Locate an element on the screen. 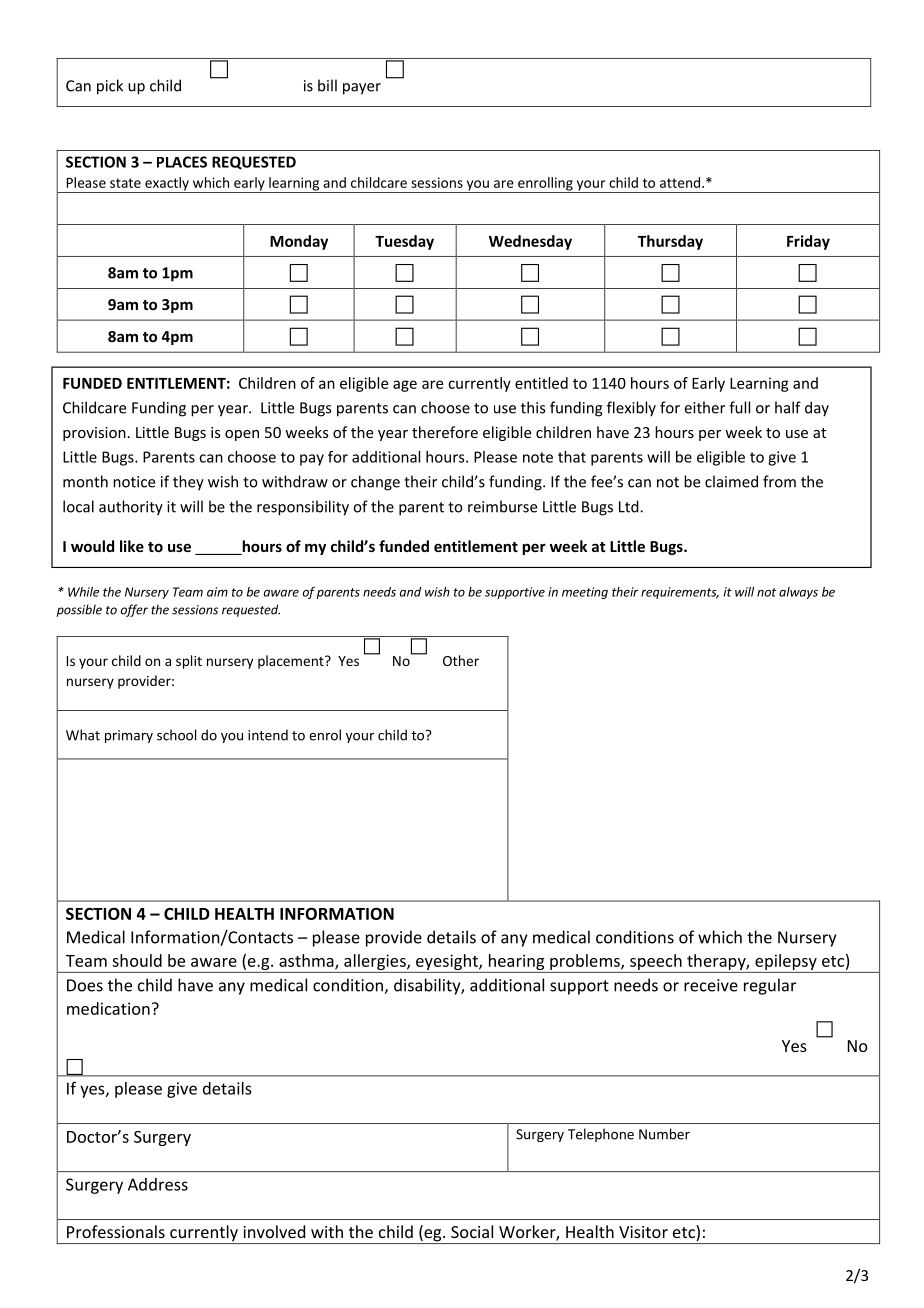 The height and width of the screenshot is (1308, 924). split is located at coordinates (189, 662).
